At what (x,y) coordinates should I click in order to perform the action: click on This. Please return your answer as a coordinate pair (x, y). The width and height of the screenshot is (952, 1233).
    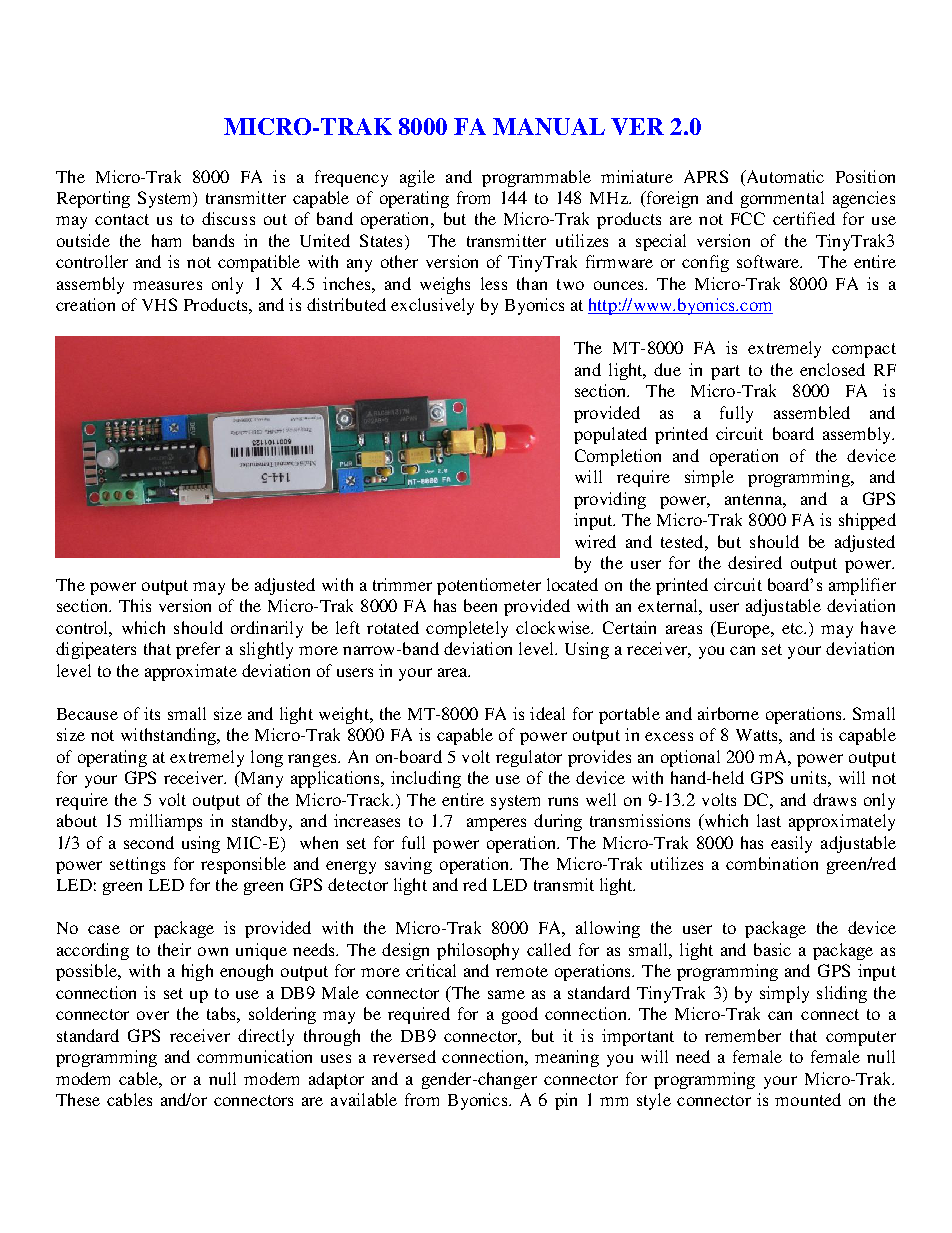
    Looking at the image, I should click on (135, 605).
